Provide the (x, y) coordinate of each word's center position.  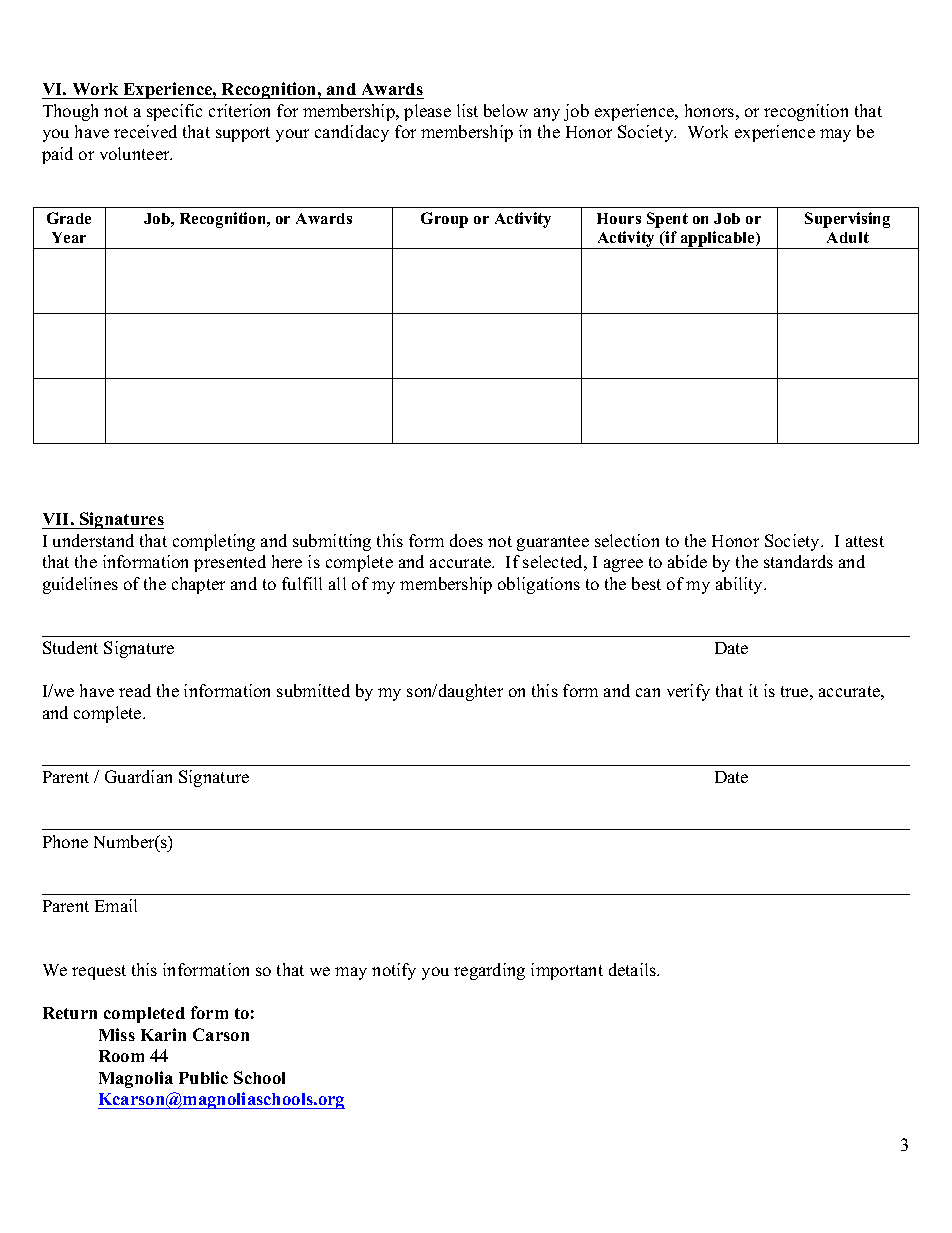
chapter (198, 585)
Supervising (847, 220)
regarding (489, 971)
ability (740, 585)
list (467, 110)
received (145, 131)
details (633, 969)
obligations (539, 585)
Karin (163, 1034)
